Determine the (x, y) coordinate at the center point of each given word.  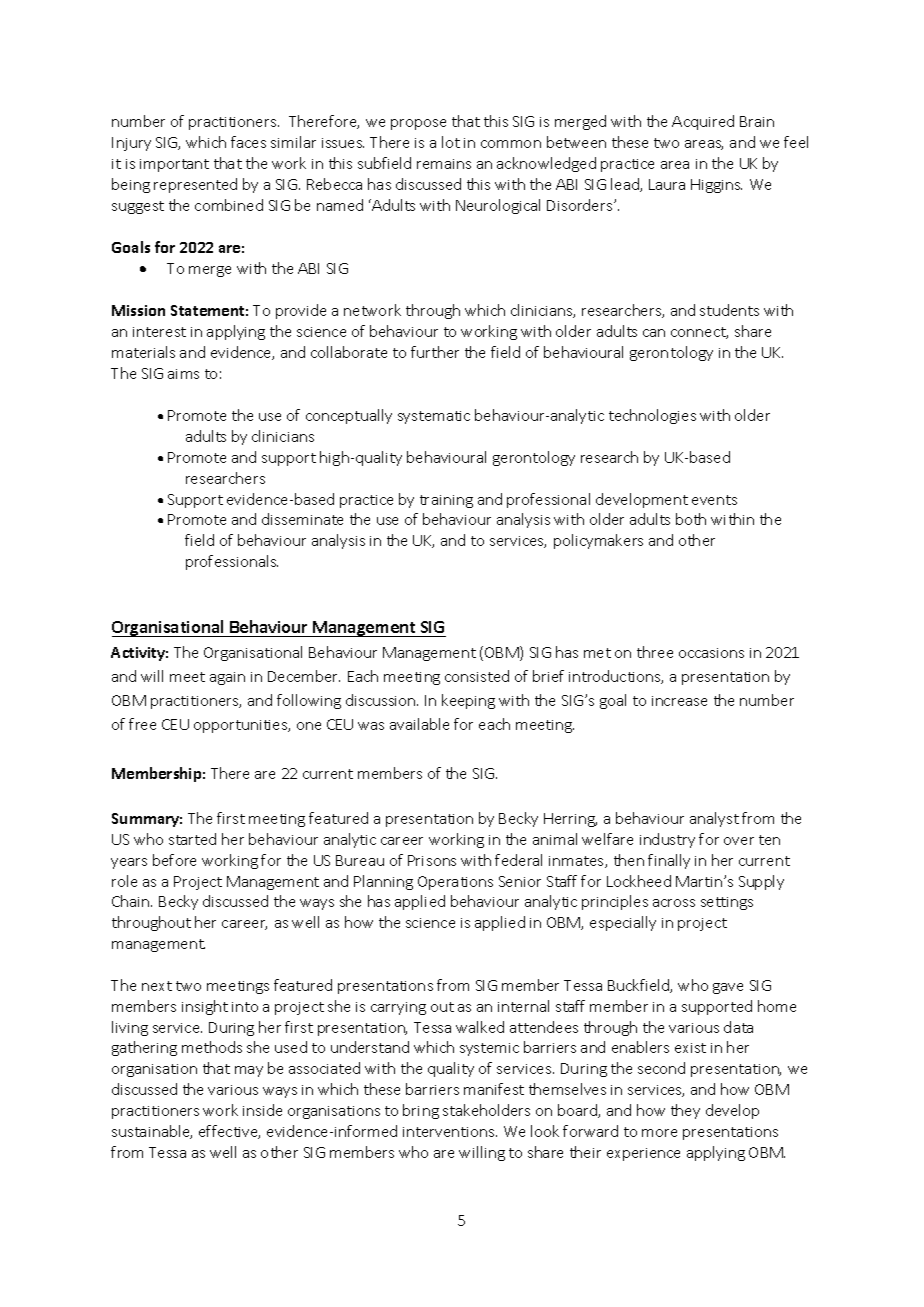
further (435, 352)
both (691, 519)
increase (679, 701)
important (174, 165)
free (142, 724)
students (729, 310)
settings (727, 903)
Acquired (703, 122)
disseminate (302, 519)
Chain (132, 901)
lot (451, 142)
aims (183, 374)
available (419, 724)
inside (262, 1110)
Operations (455, 883)
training (446, 501)
